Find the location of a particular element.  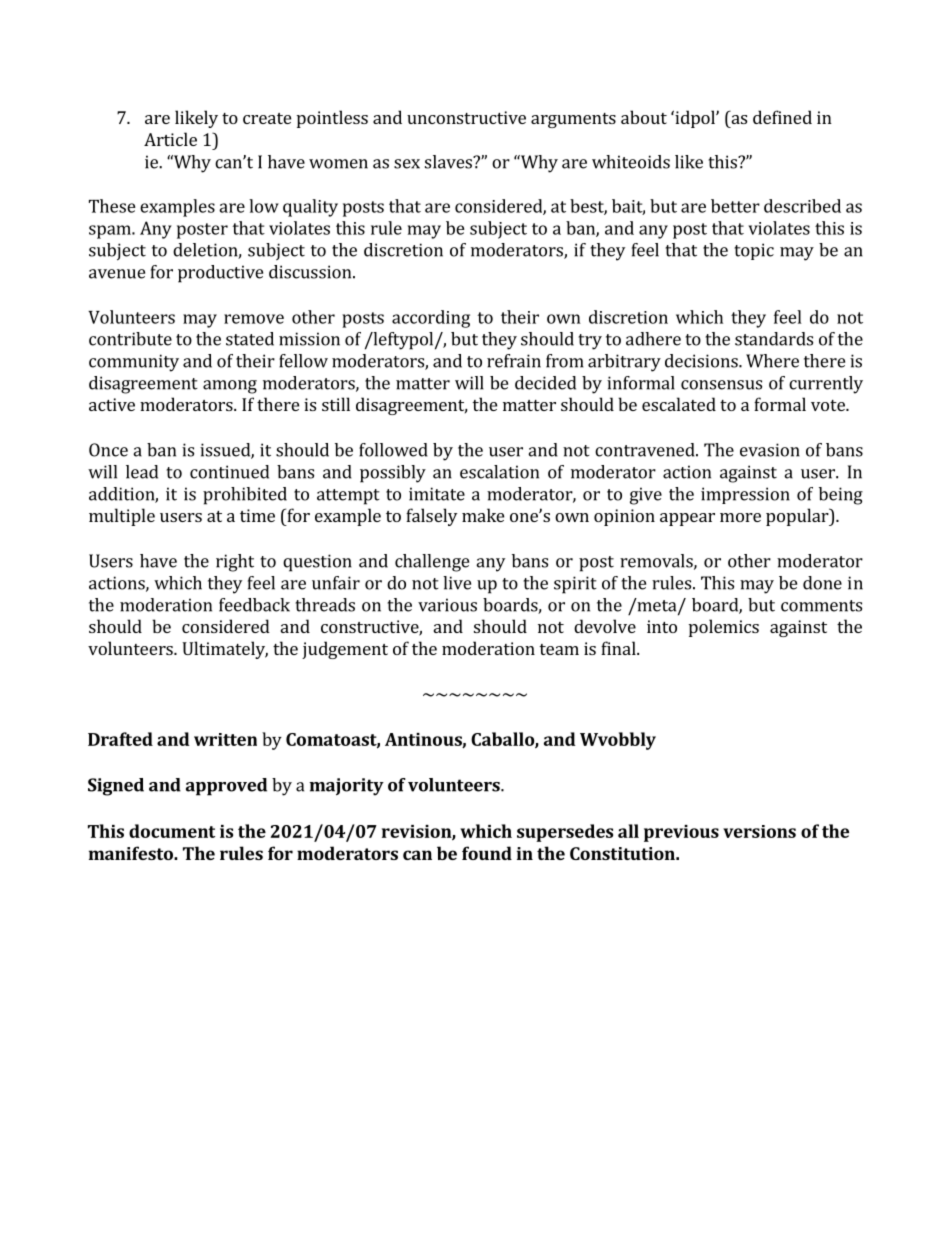

found is located at coordinates (487, 853).
